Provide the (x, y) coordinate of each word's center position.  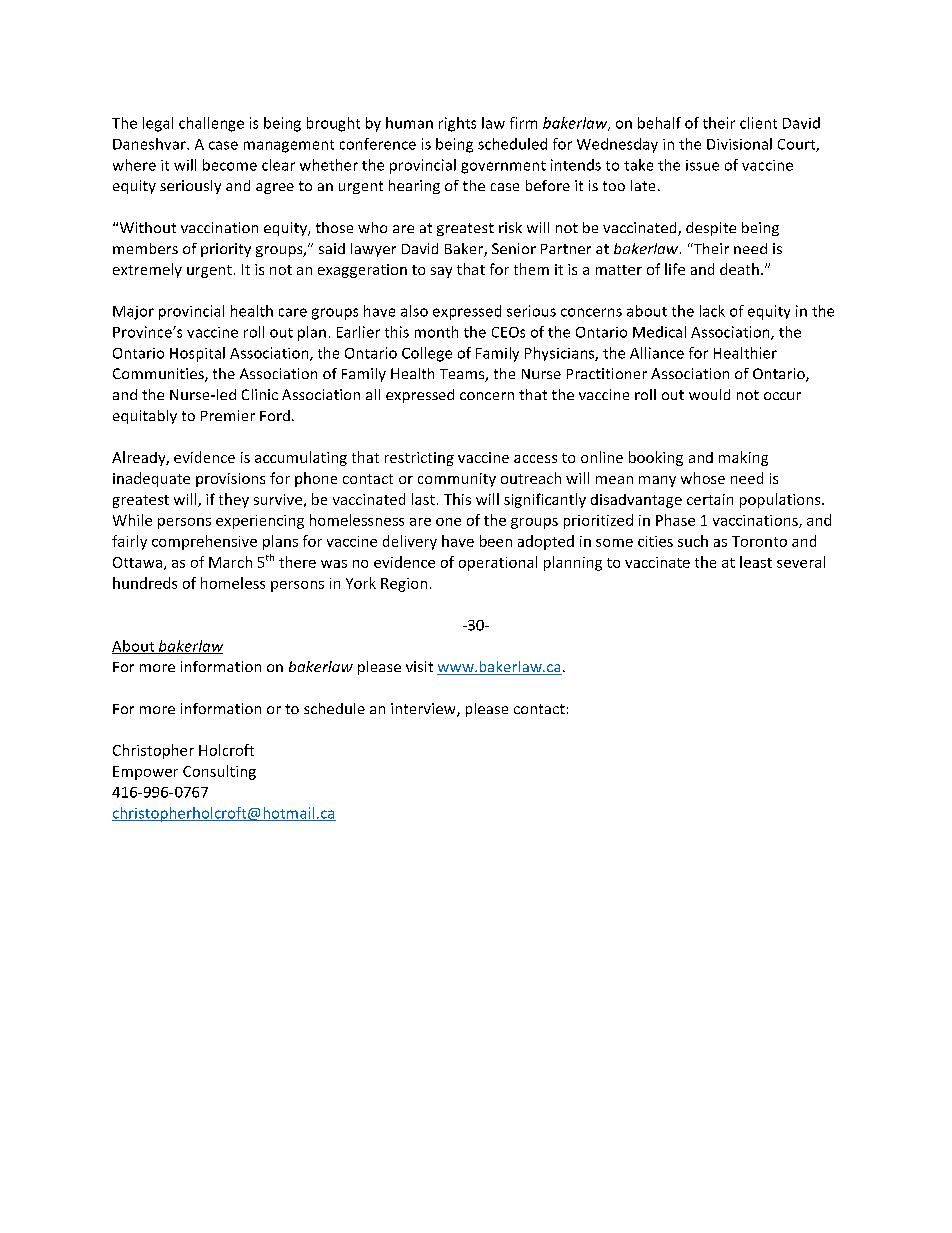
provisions (230, 480)
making (743, 458)
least (756, 562)
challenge (211, 124)
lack (712, 311)
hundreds (145, 583)
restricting (419, 459)
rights (457, 124)
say (441, 272)
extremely (147, 270)
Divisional (739, 144)
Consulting (219, 772)
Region (404, 585)
